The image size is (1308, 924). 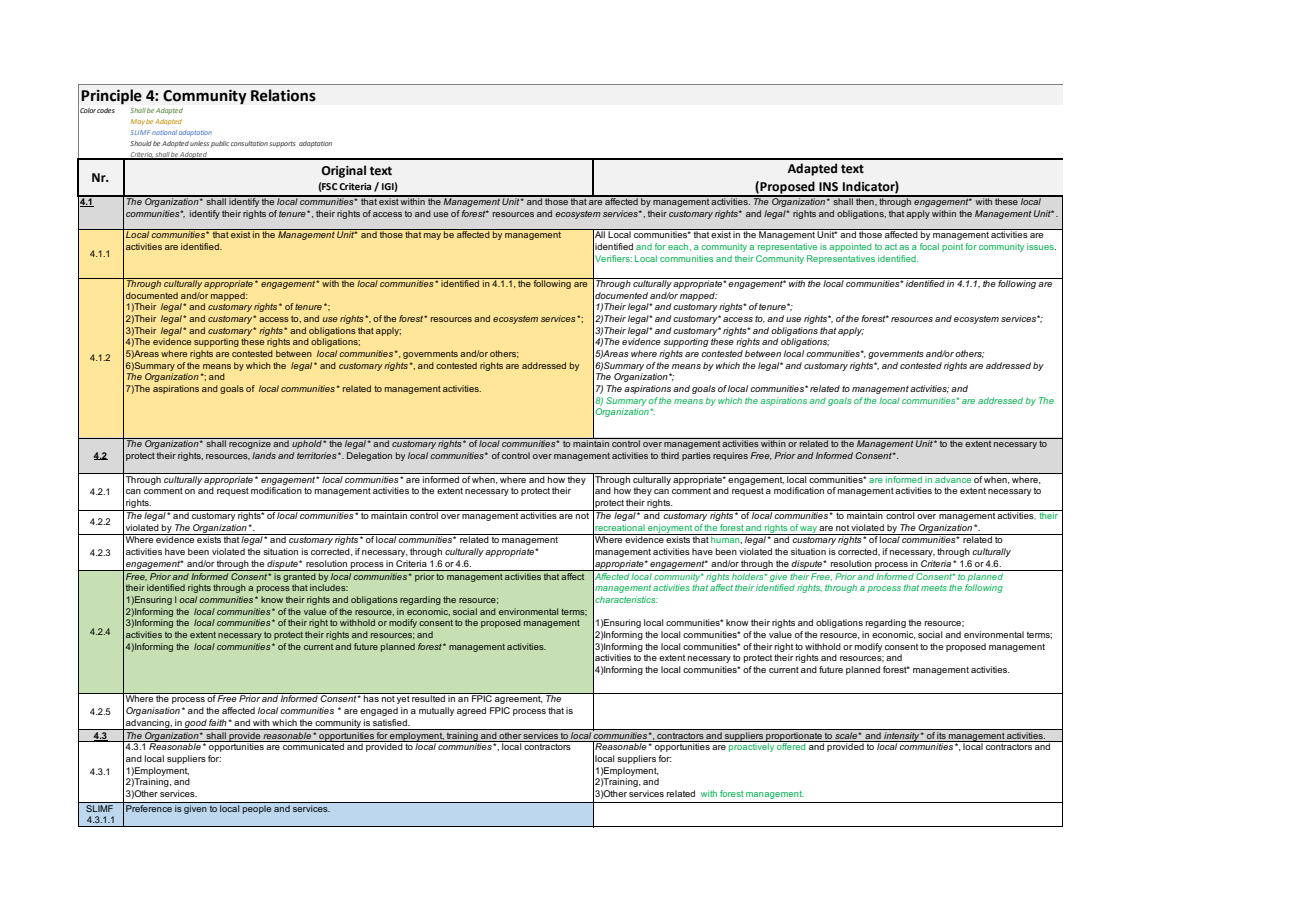 What do you see at coordinates (953, 479) in the document?
I see `advance` at bounding box center [953, 479].
